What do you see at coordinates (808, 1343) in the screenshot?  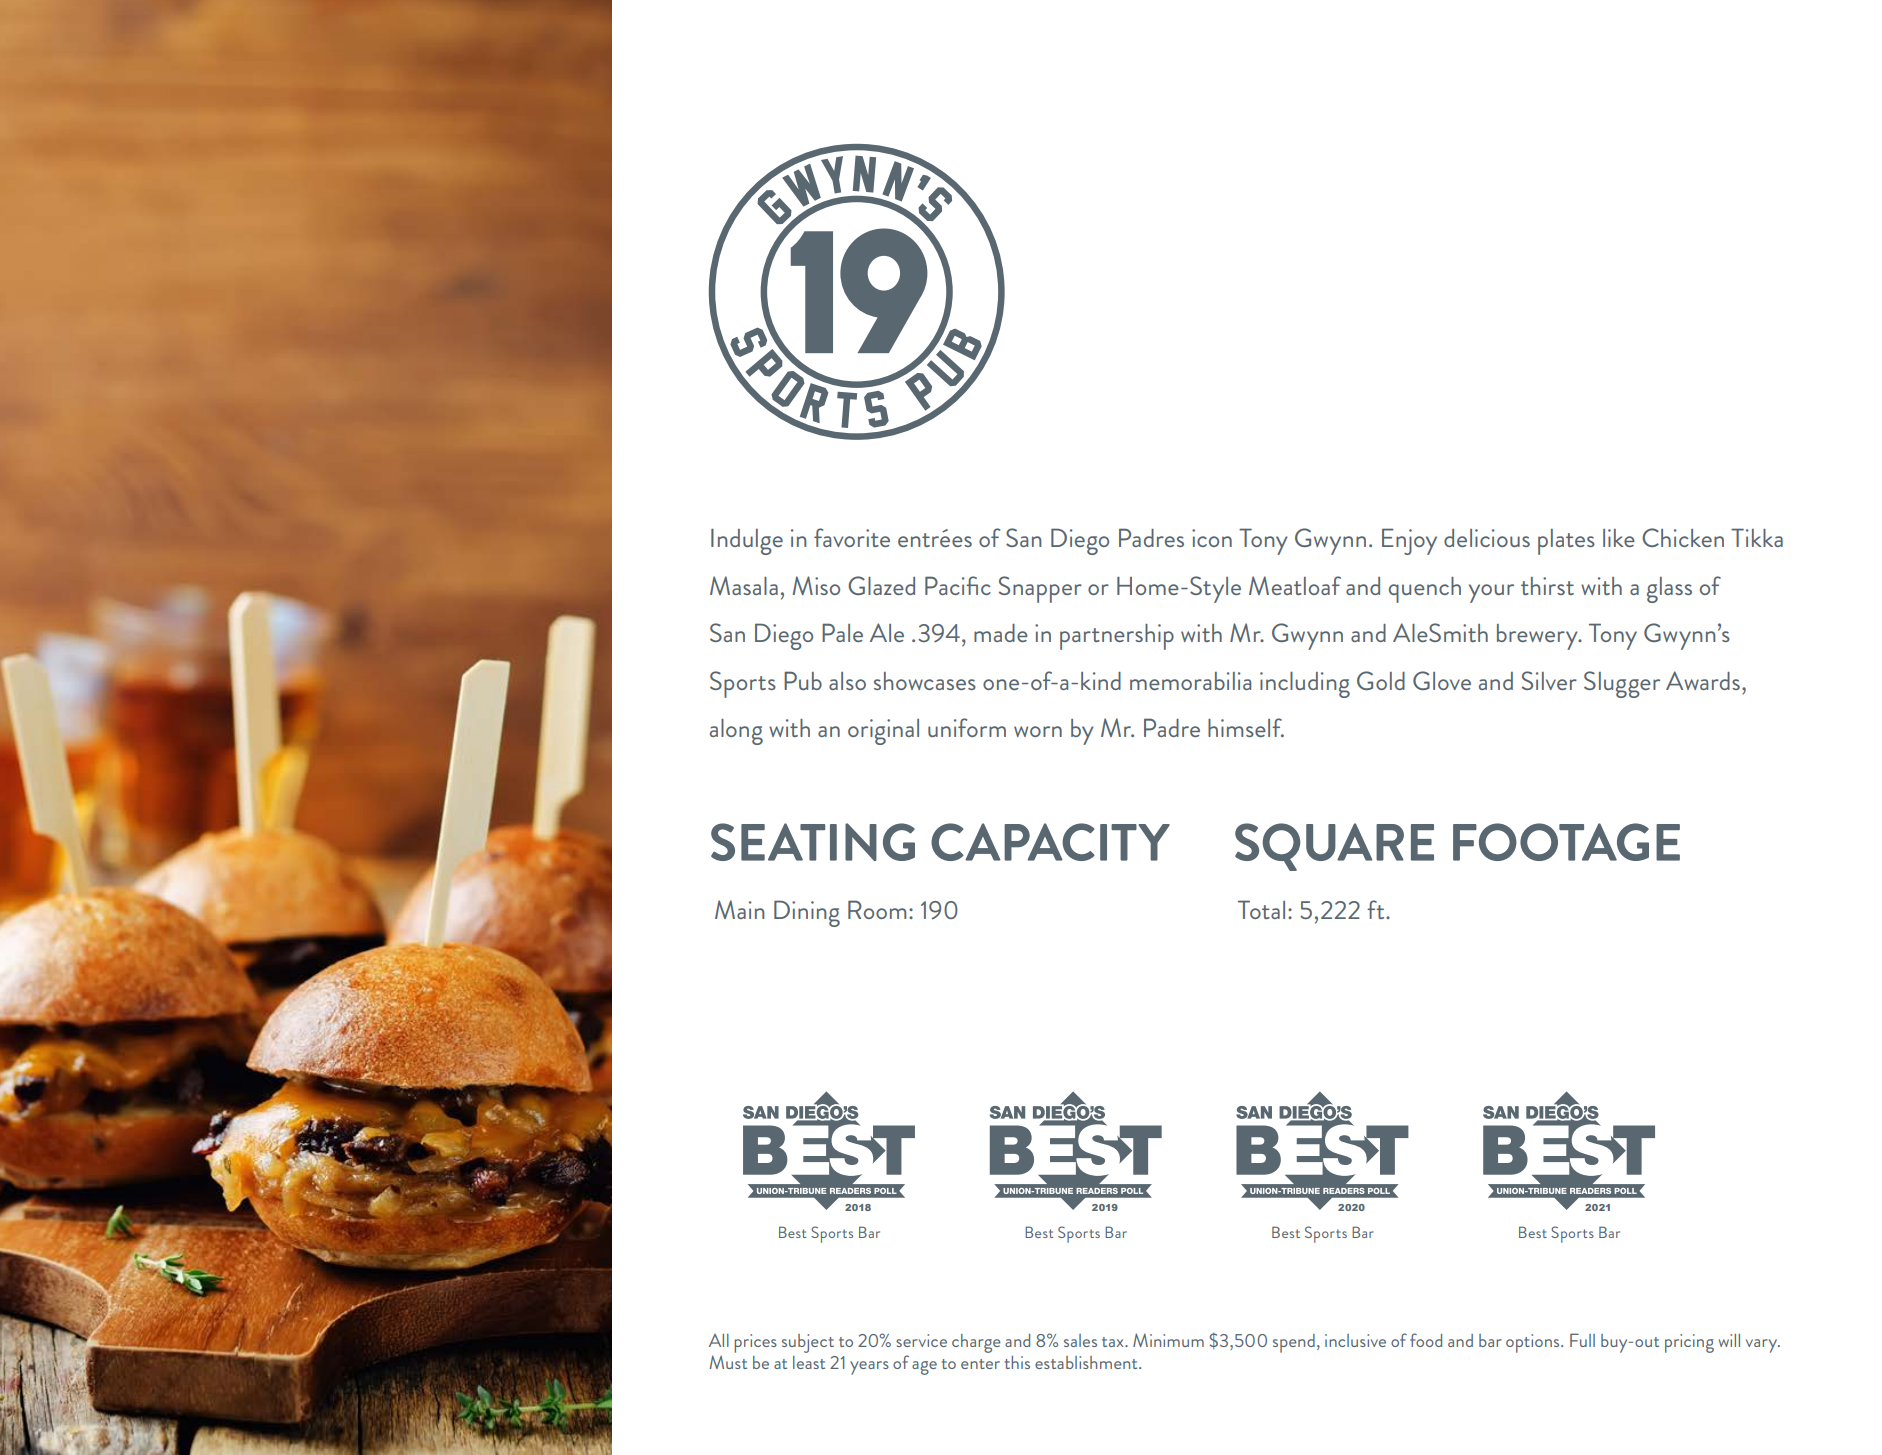 I see `subject` at bounding box center [808, 1343].
